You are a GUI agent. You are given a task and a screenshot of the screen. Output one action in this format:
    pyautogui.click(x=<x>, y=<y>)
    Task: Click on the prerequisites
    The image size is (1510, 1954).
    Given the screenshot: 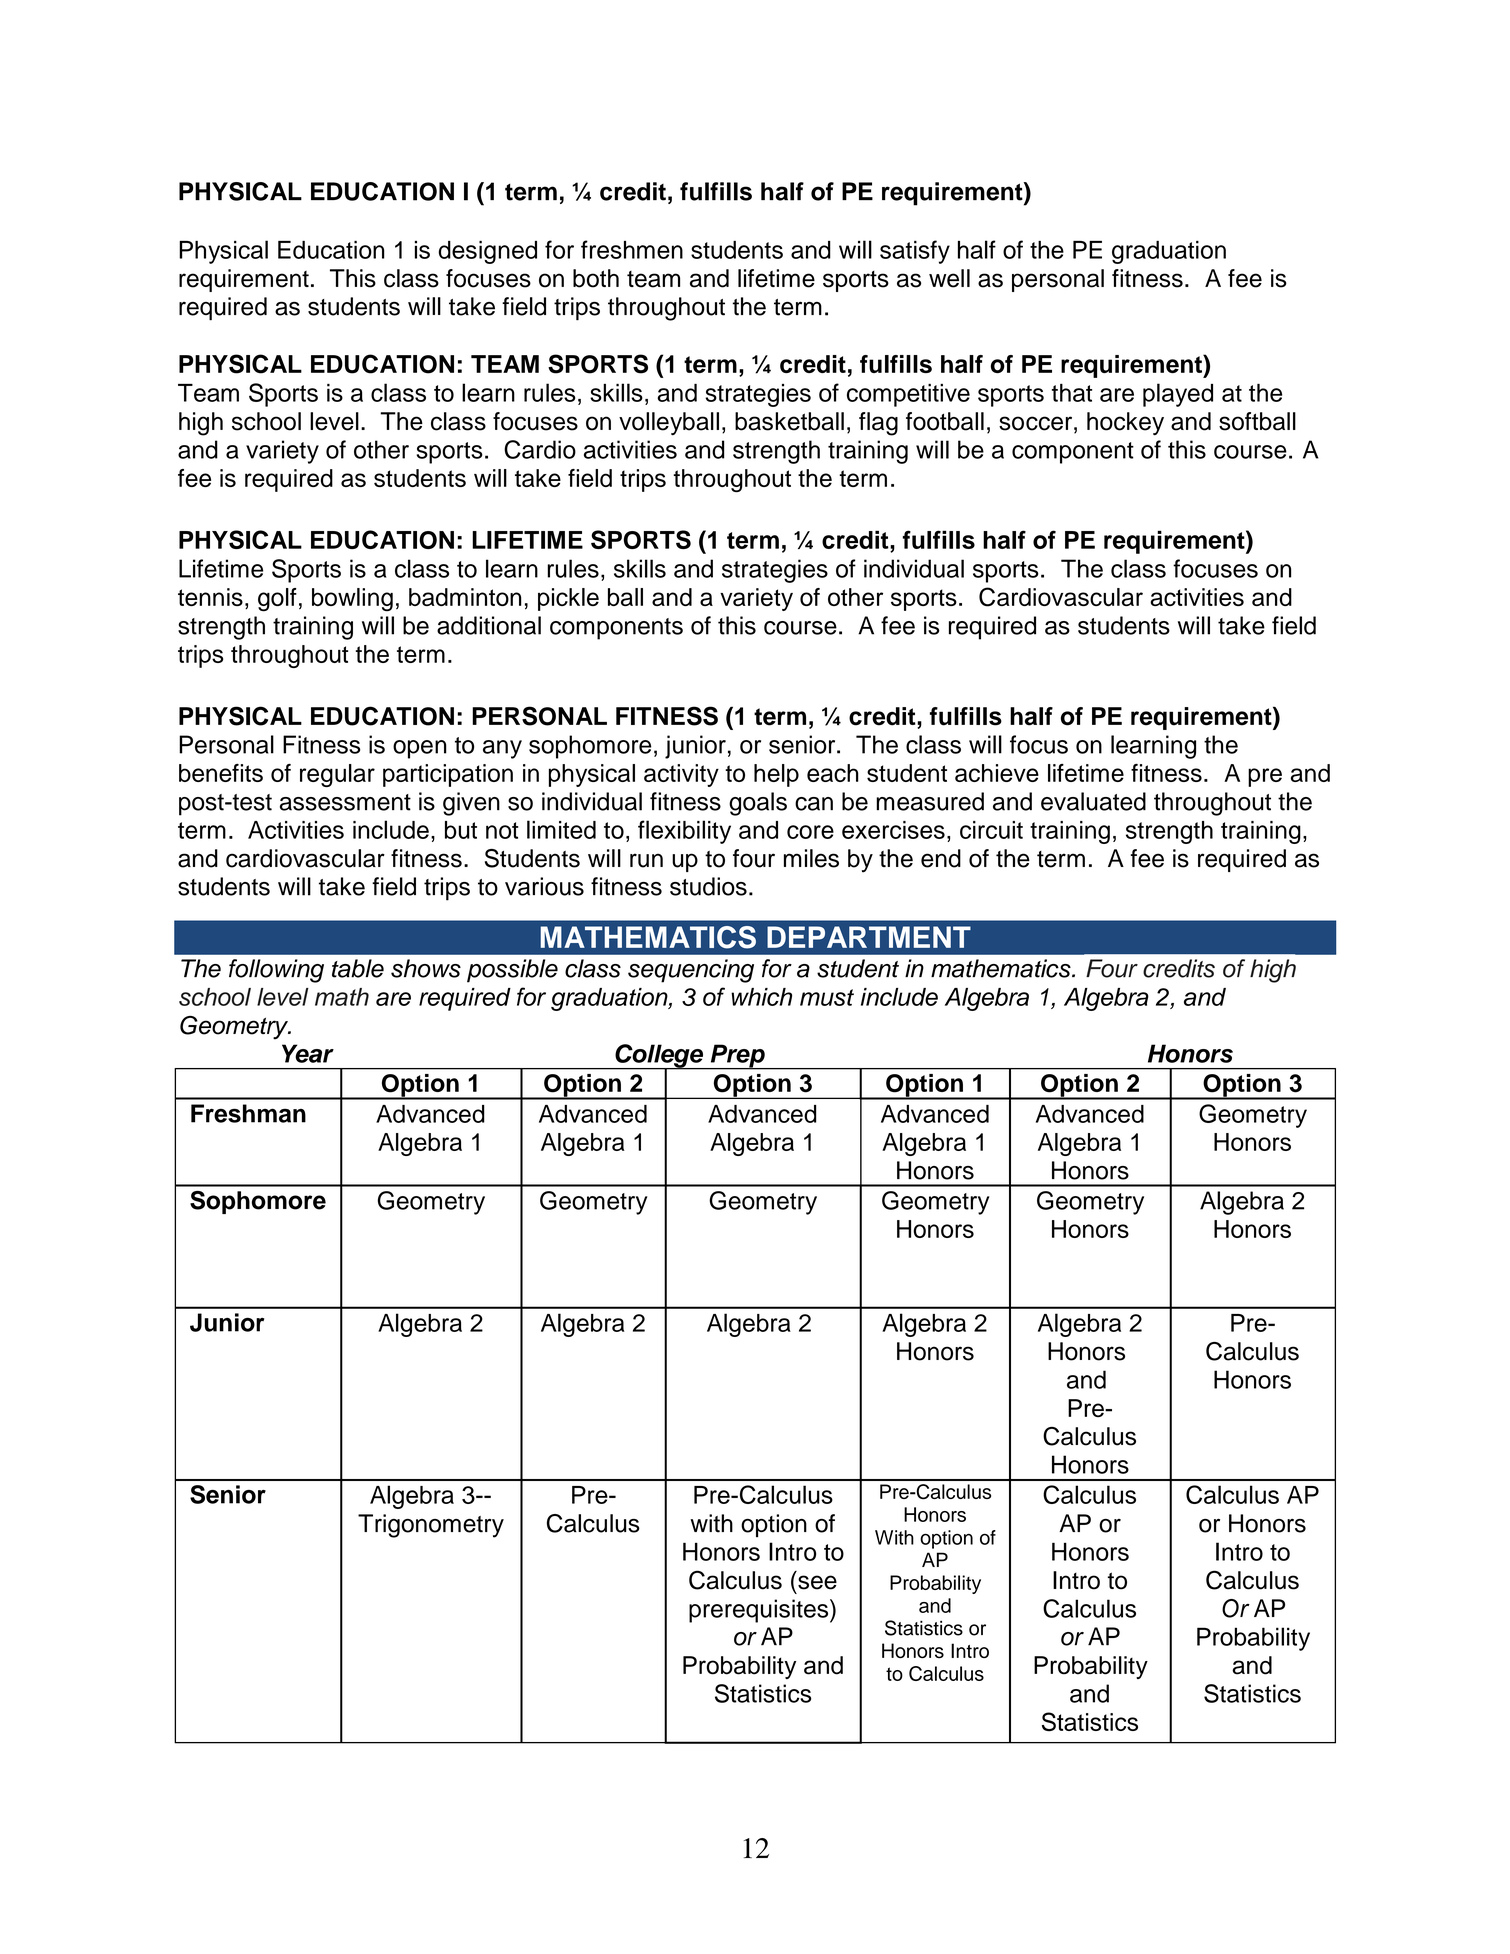 What is the action you would take?
    pyautogui.click(x=760, y=1611)
